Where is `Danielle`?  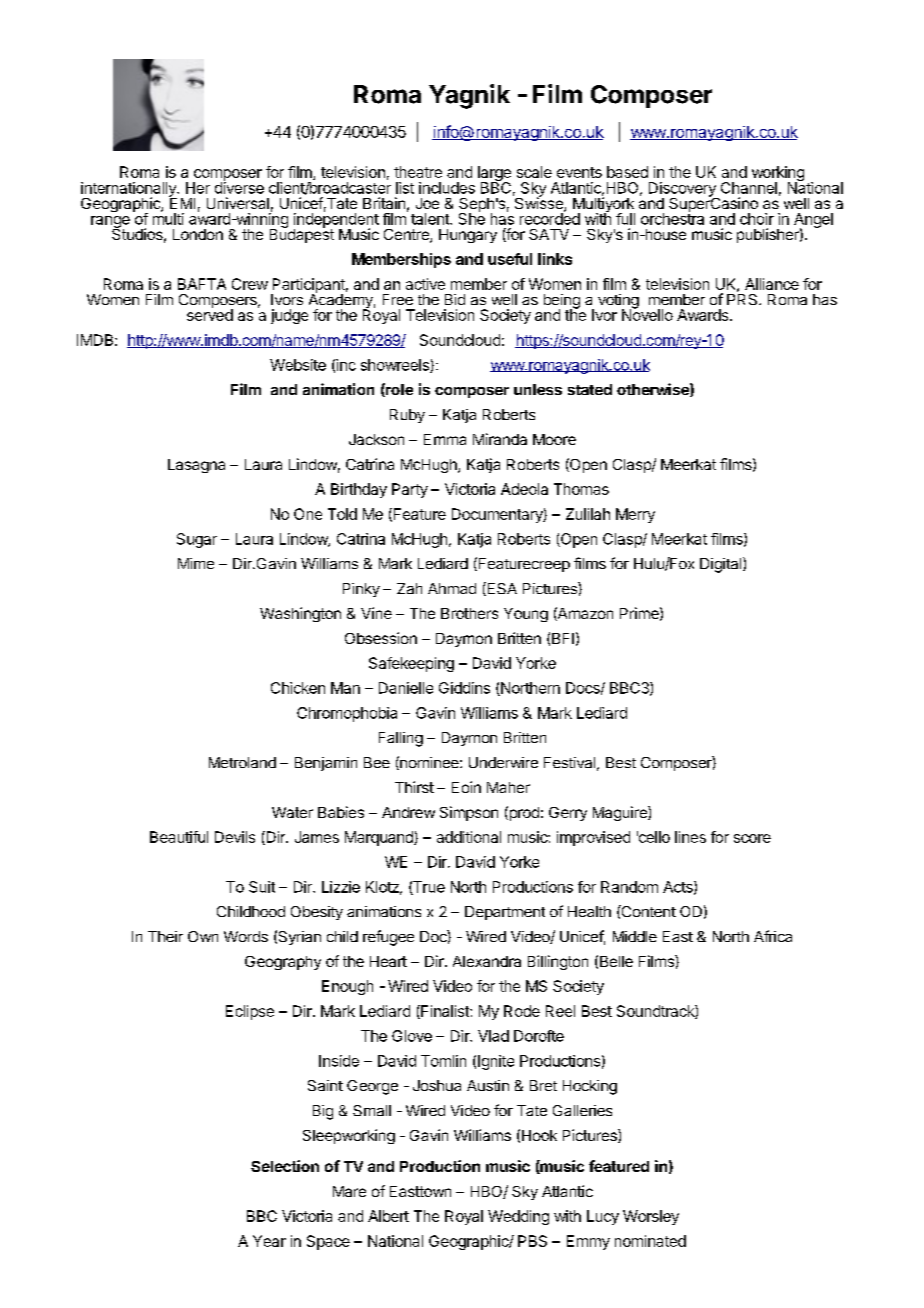 Danielle is located at coordinates (406, 688).
